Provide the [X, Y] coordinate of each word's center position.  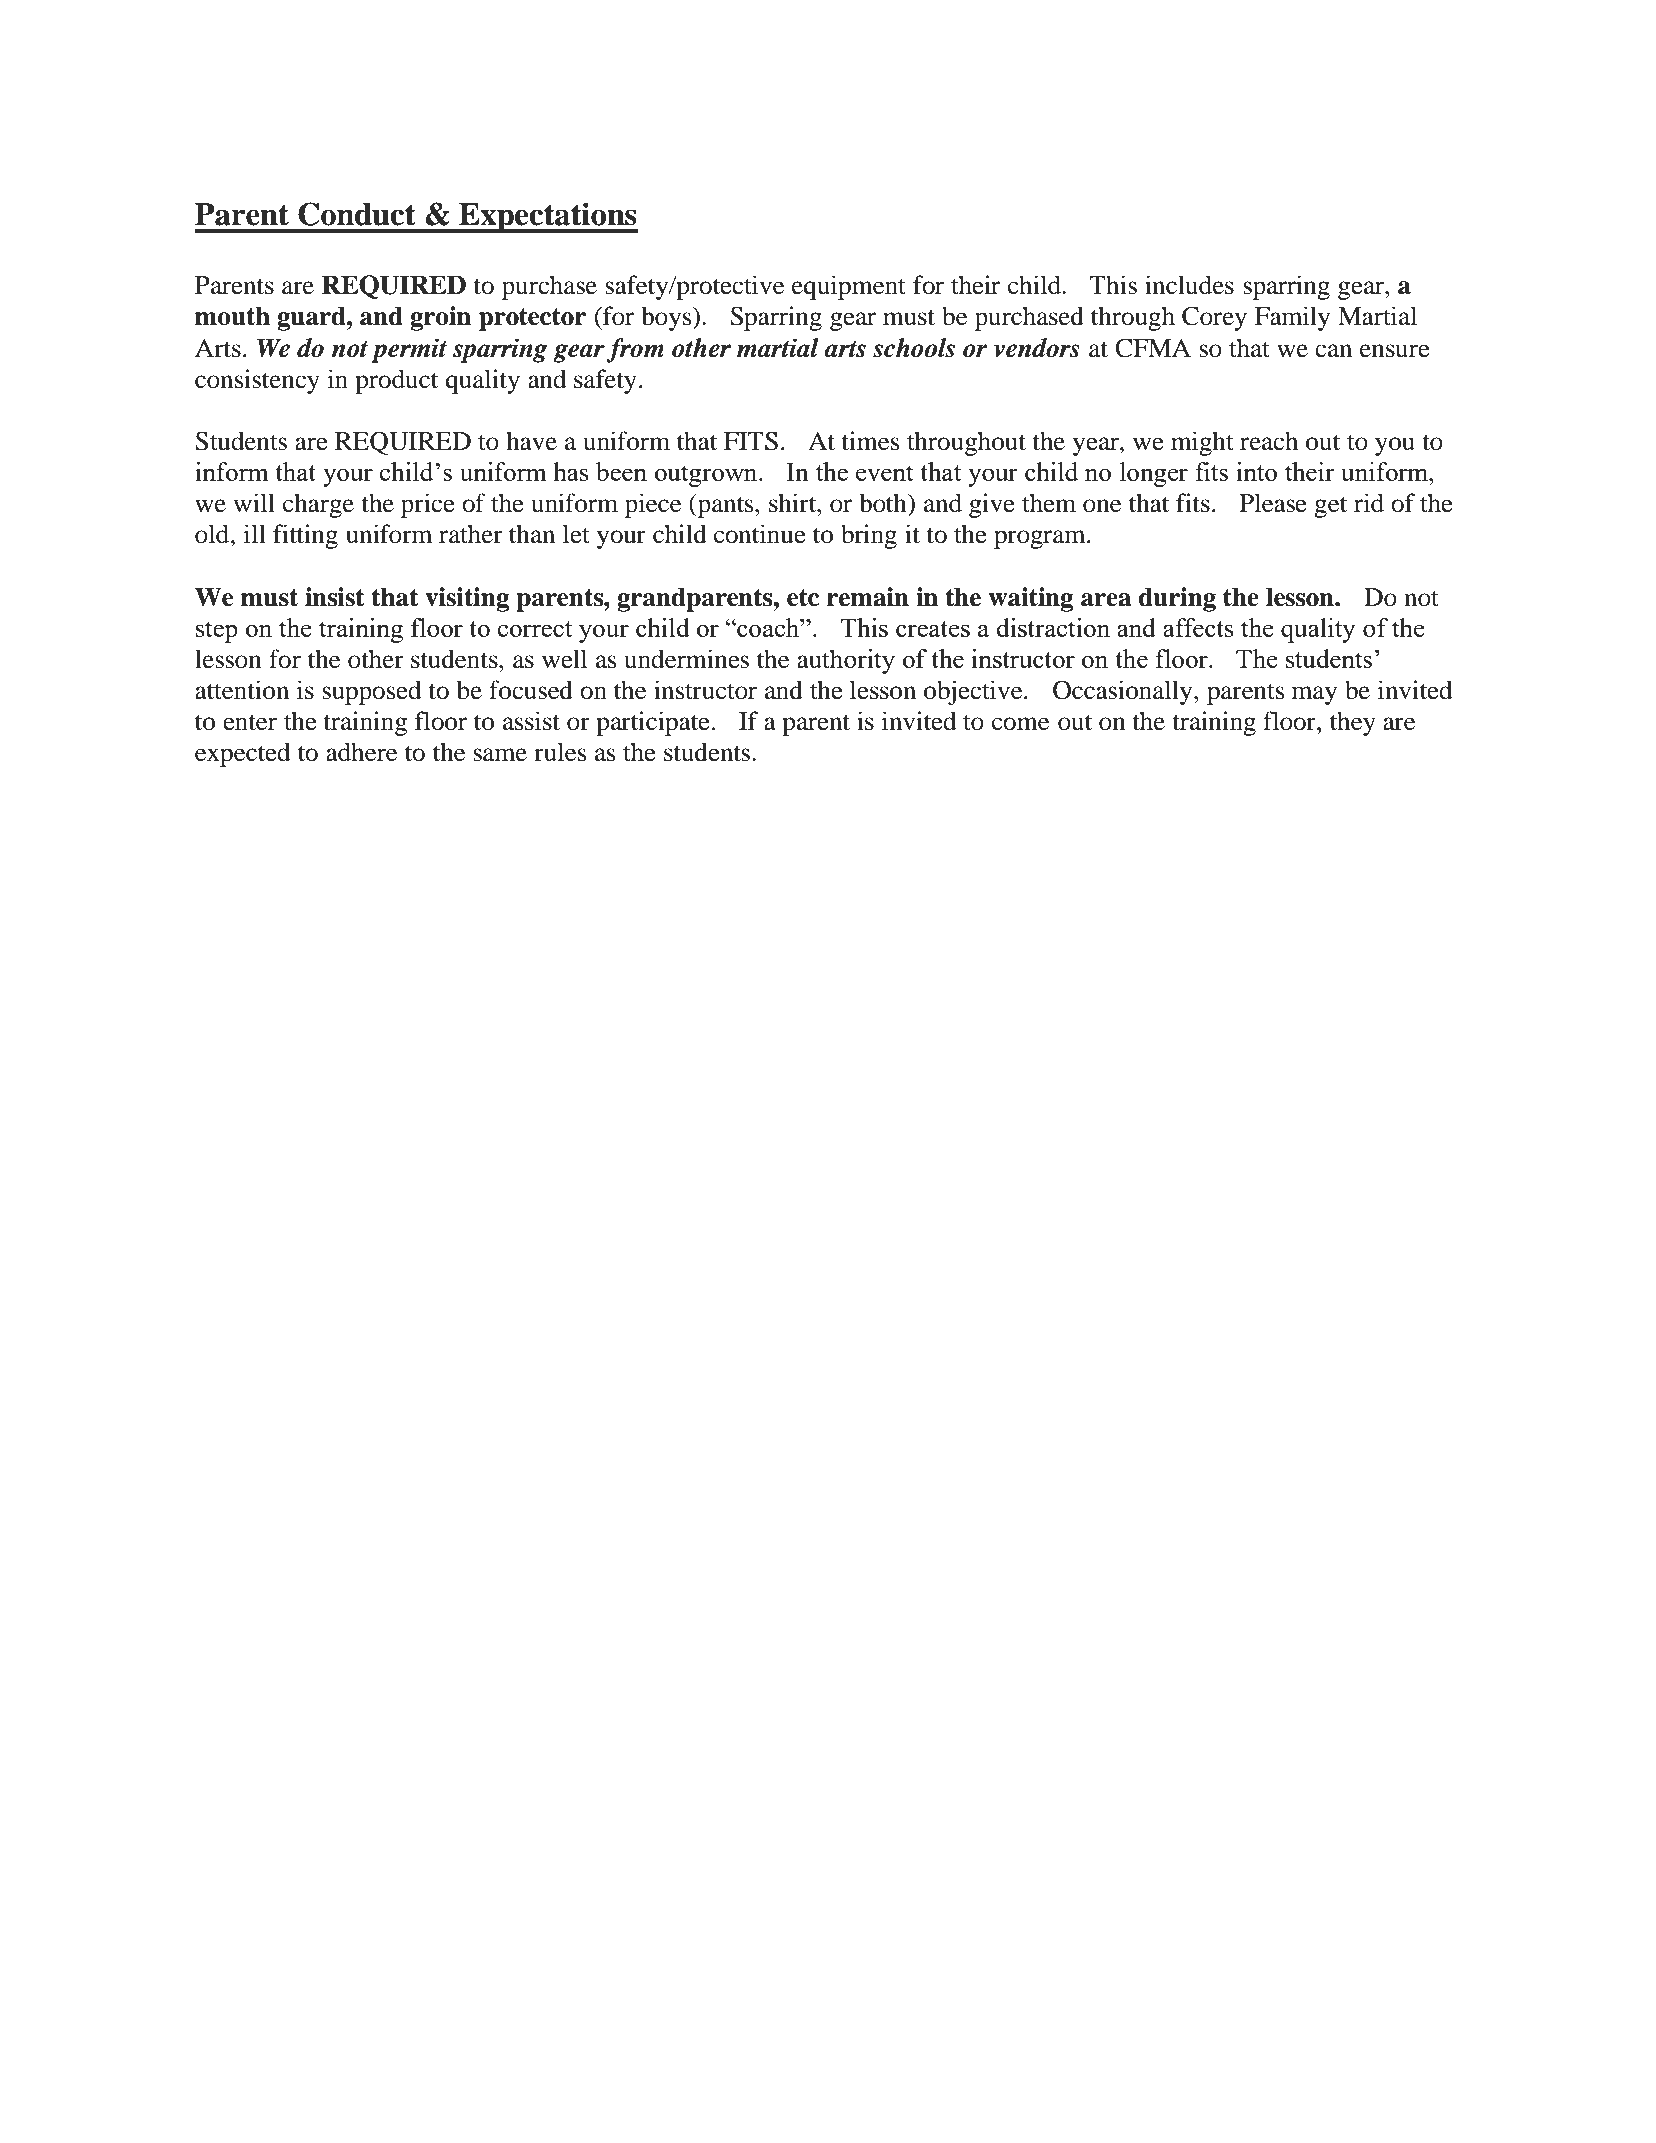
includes [1189, 285]
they [1353, 723]
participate [653, 723]
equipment [849, 287]
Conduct [357, 214]
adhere [361, 752]
